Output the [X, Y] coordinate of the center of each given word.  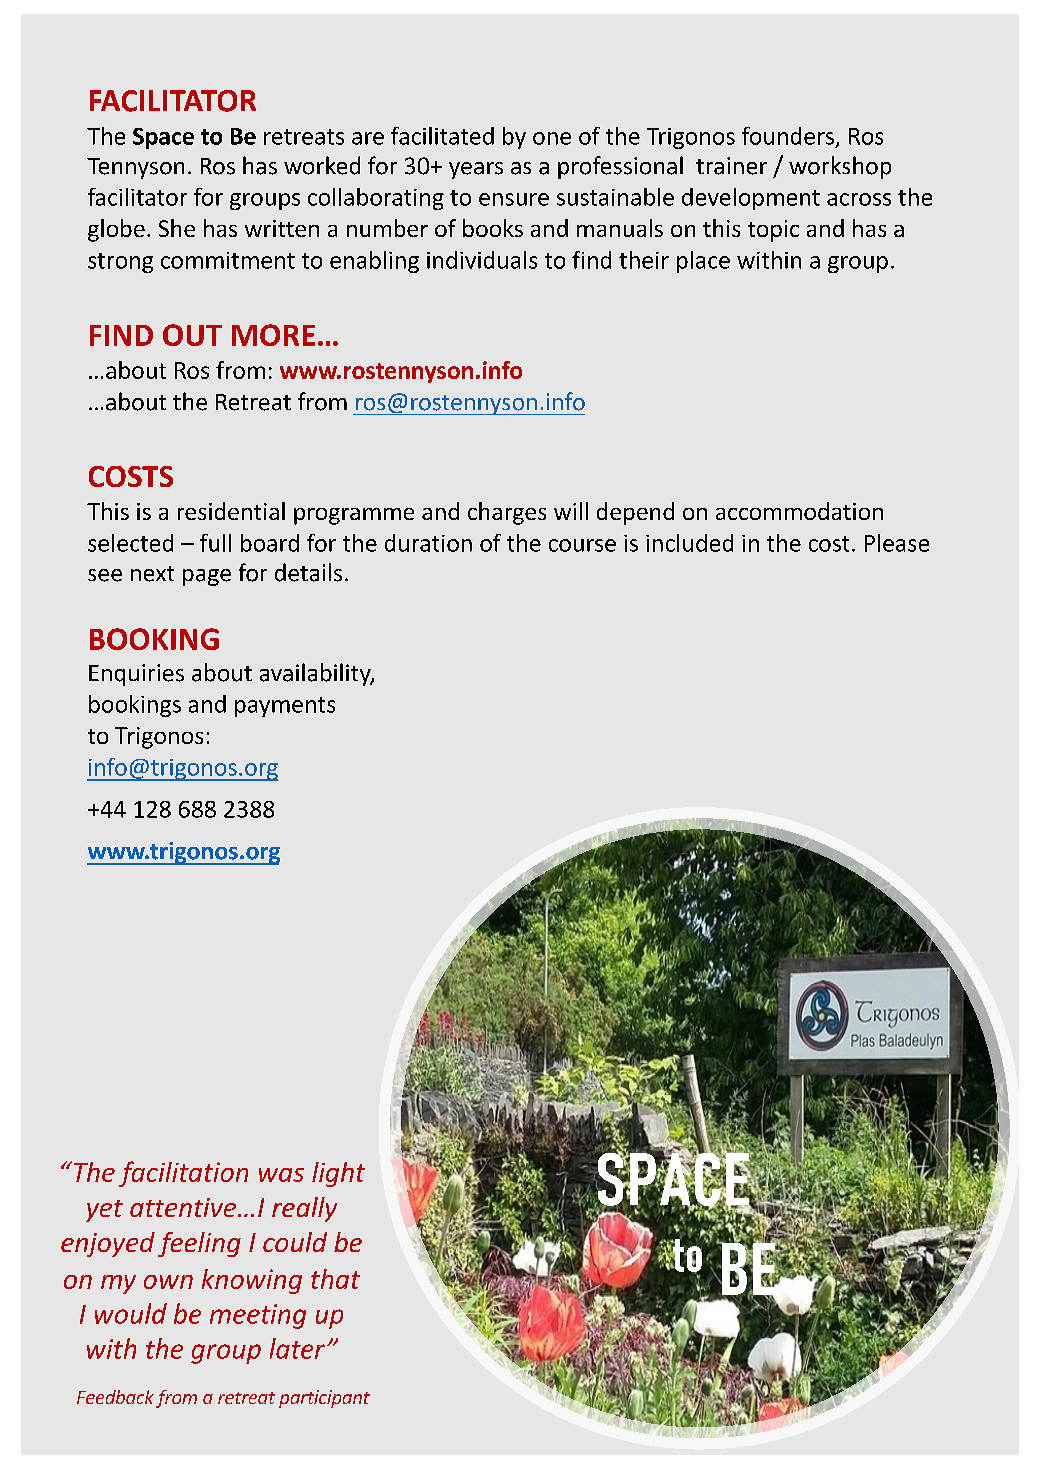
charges [507, 513]
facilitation [183, 1174]
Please [897, 543]
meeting [258, 1316]
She [177, 228]
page [207, 577]
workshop [840, 167]
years [476, 170]
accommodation [799, 511]
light [338, 1174]
